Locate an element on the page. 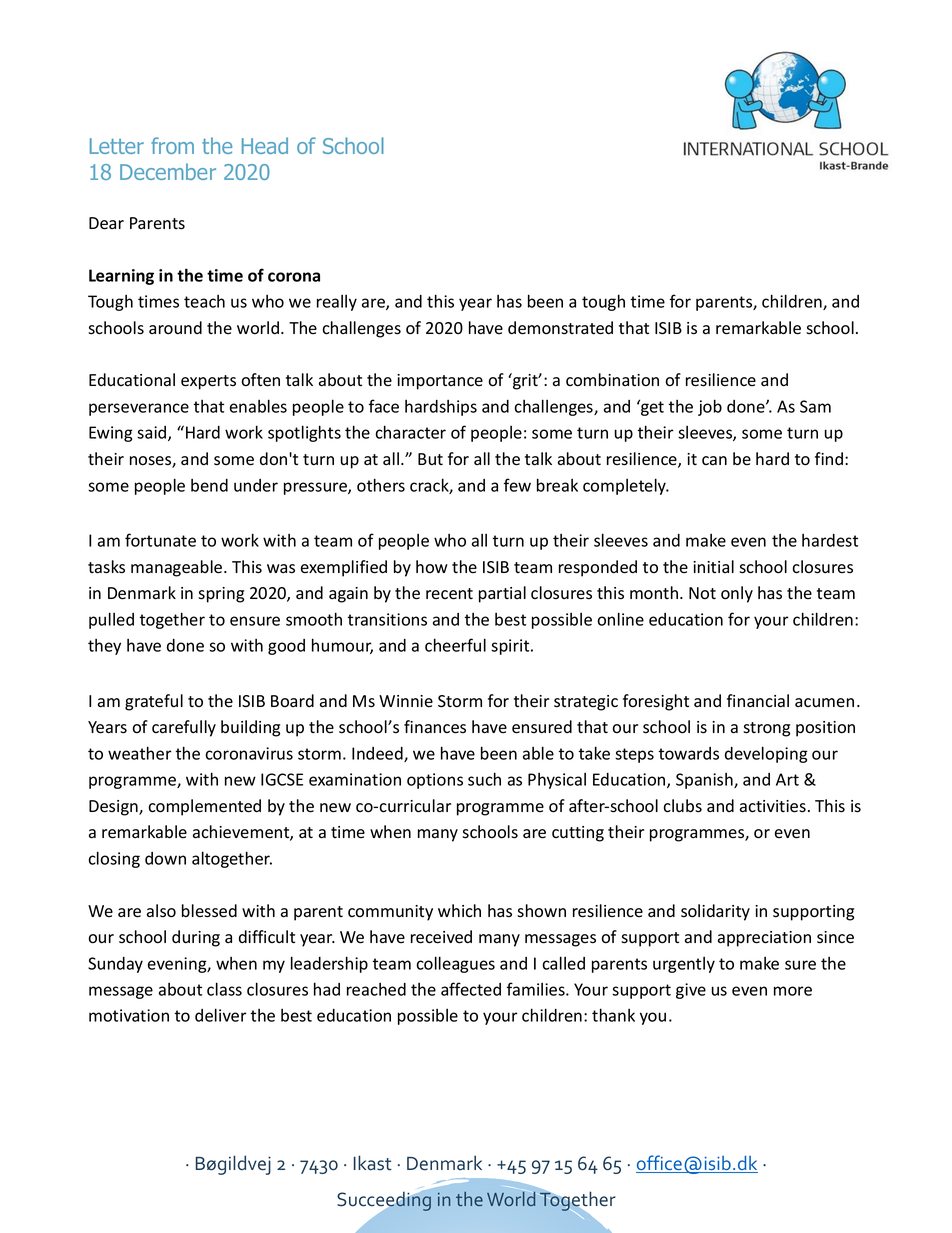 The height and width of the document is (1233, 952). Head is located at coordinates (265, 145).
